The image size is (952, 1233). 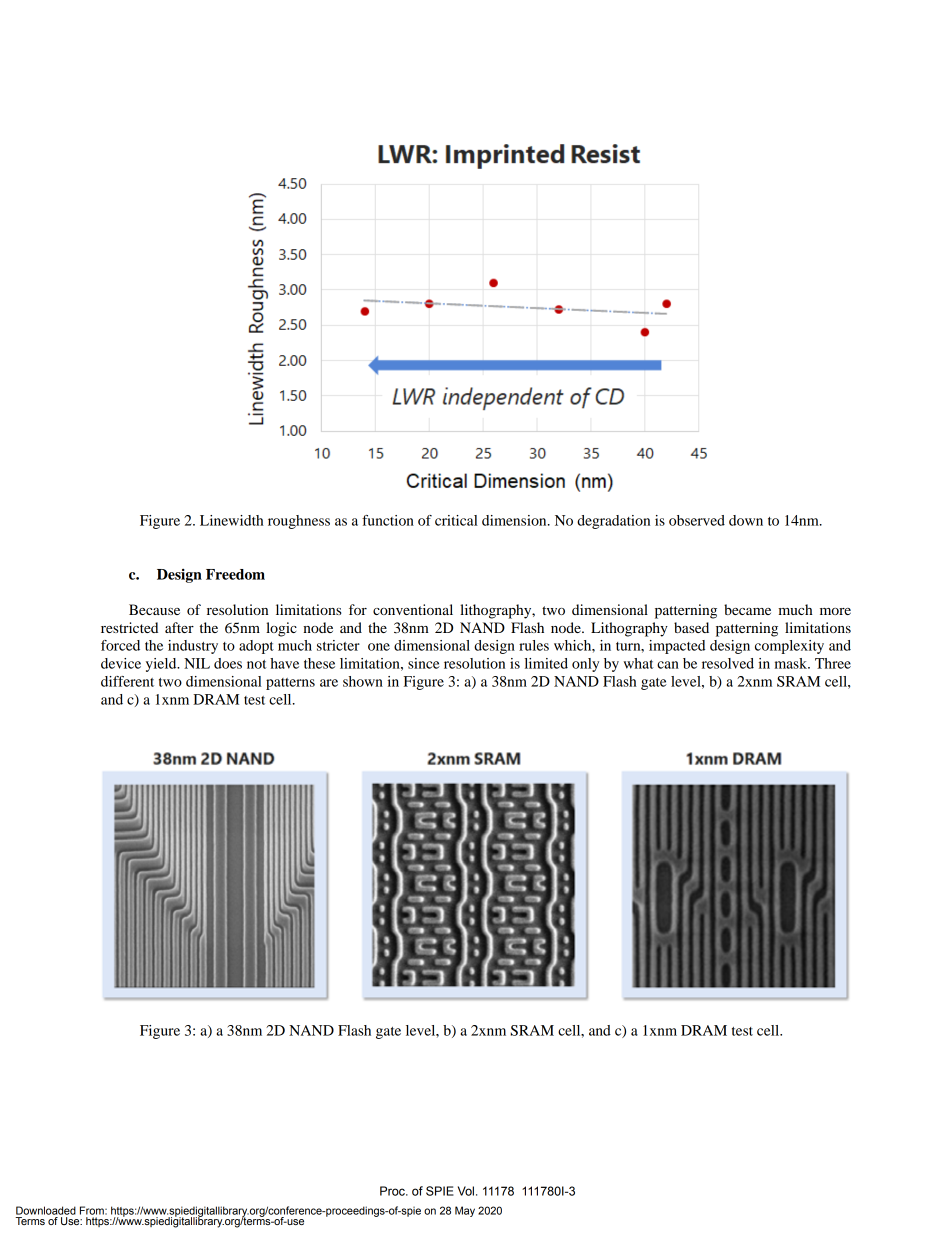 I want to click on Vol, so click(x=466, y=1191).
